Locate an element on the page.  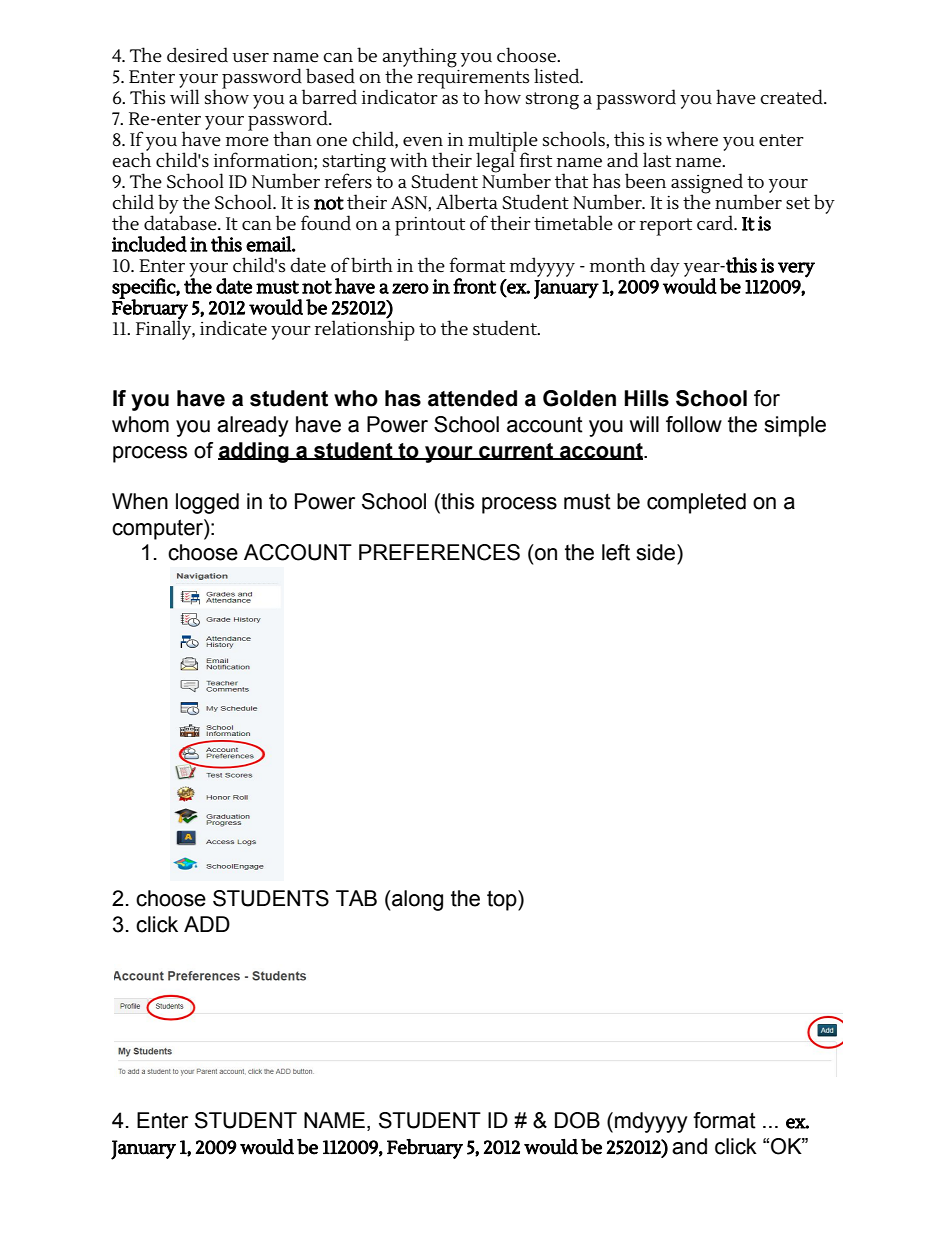
show is located at coordinates (227, 96).
